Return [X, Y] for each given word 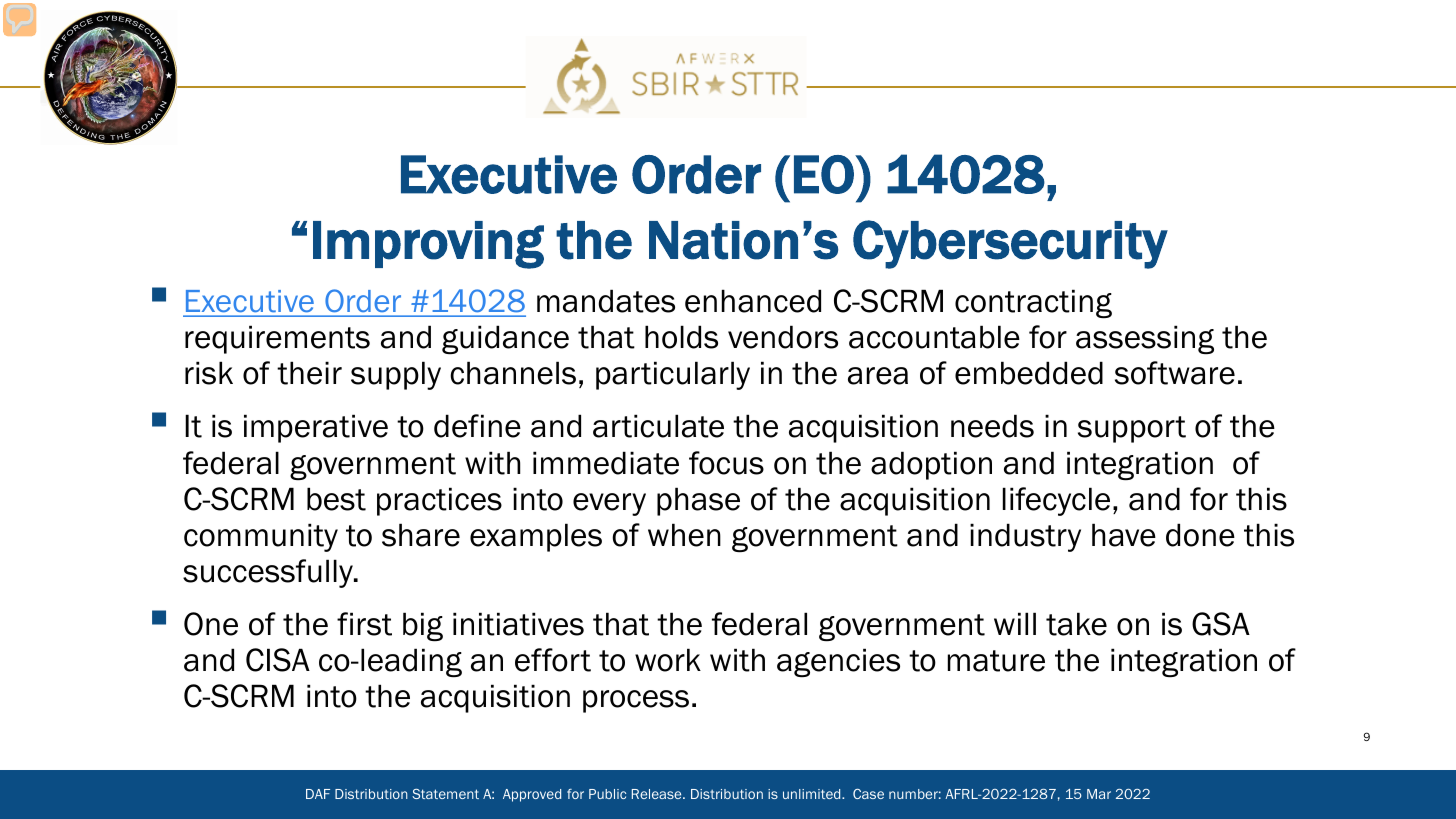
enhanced [753, 301]
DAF [318, 794]
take [1076, 624]
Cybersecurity [1010, 244]
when [684, 535]
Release [658, 794]
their [309, 373]
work [668, 660]
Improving [428, 245]
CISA [278, 660]
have [1124, 535]
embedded [1029, 373]
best [336, 499]
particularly [673, 375]
